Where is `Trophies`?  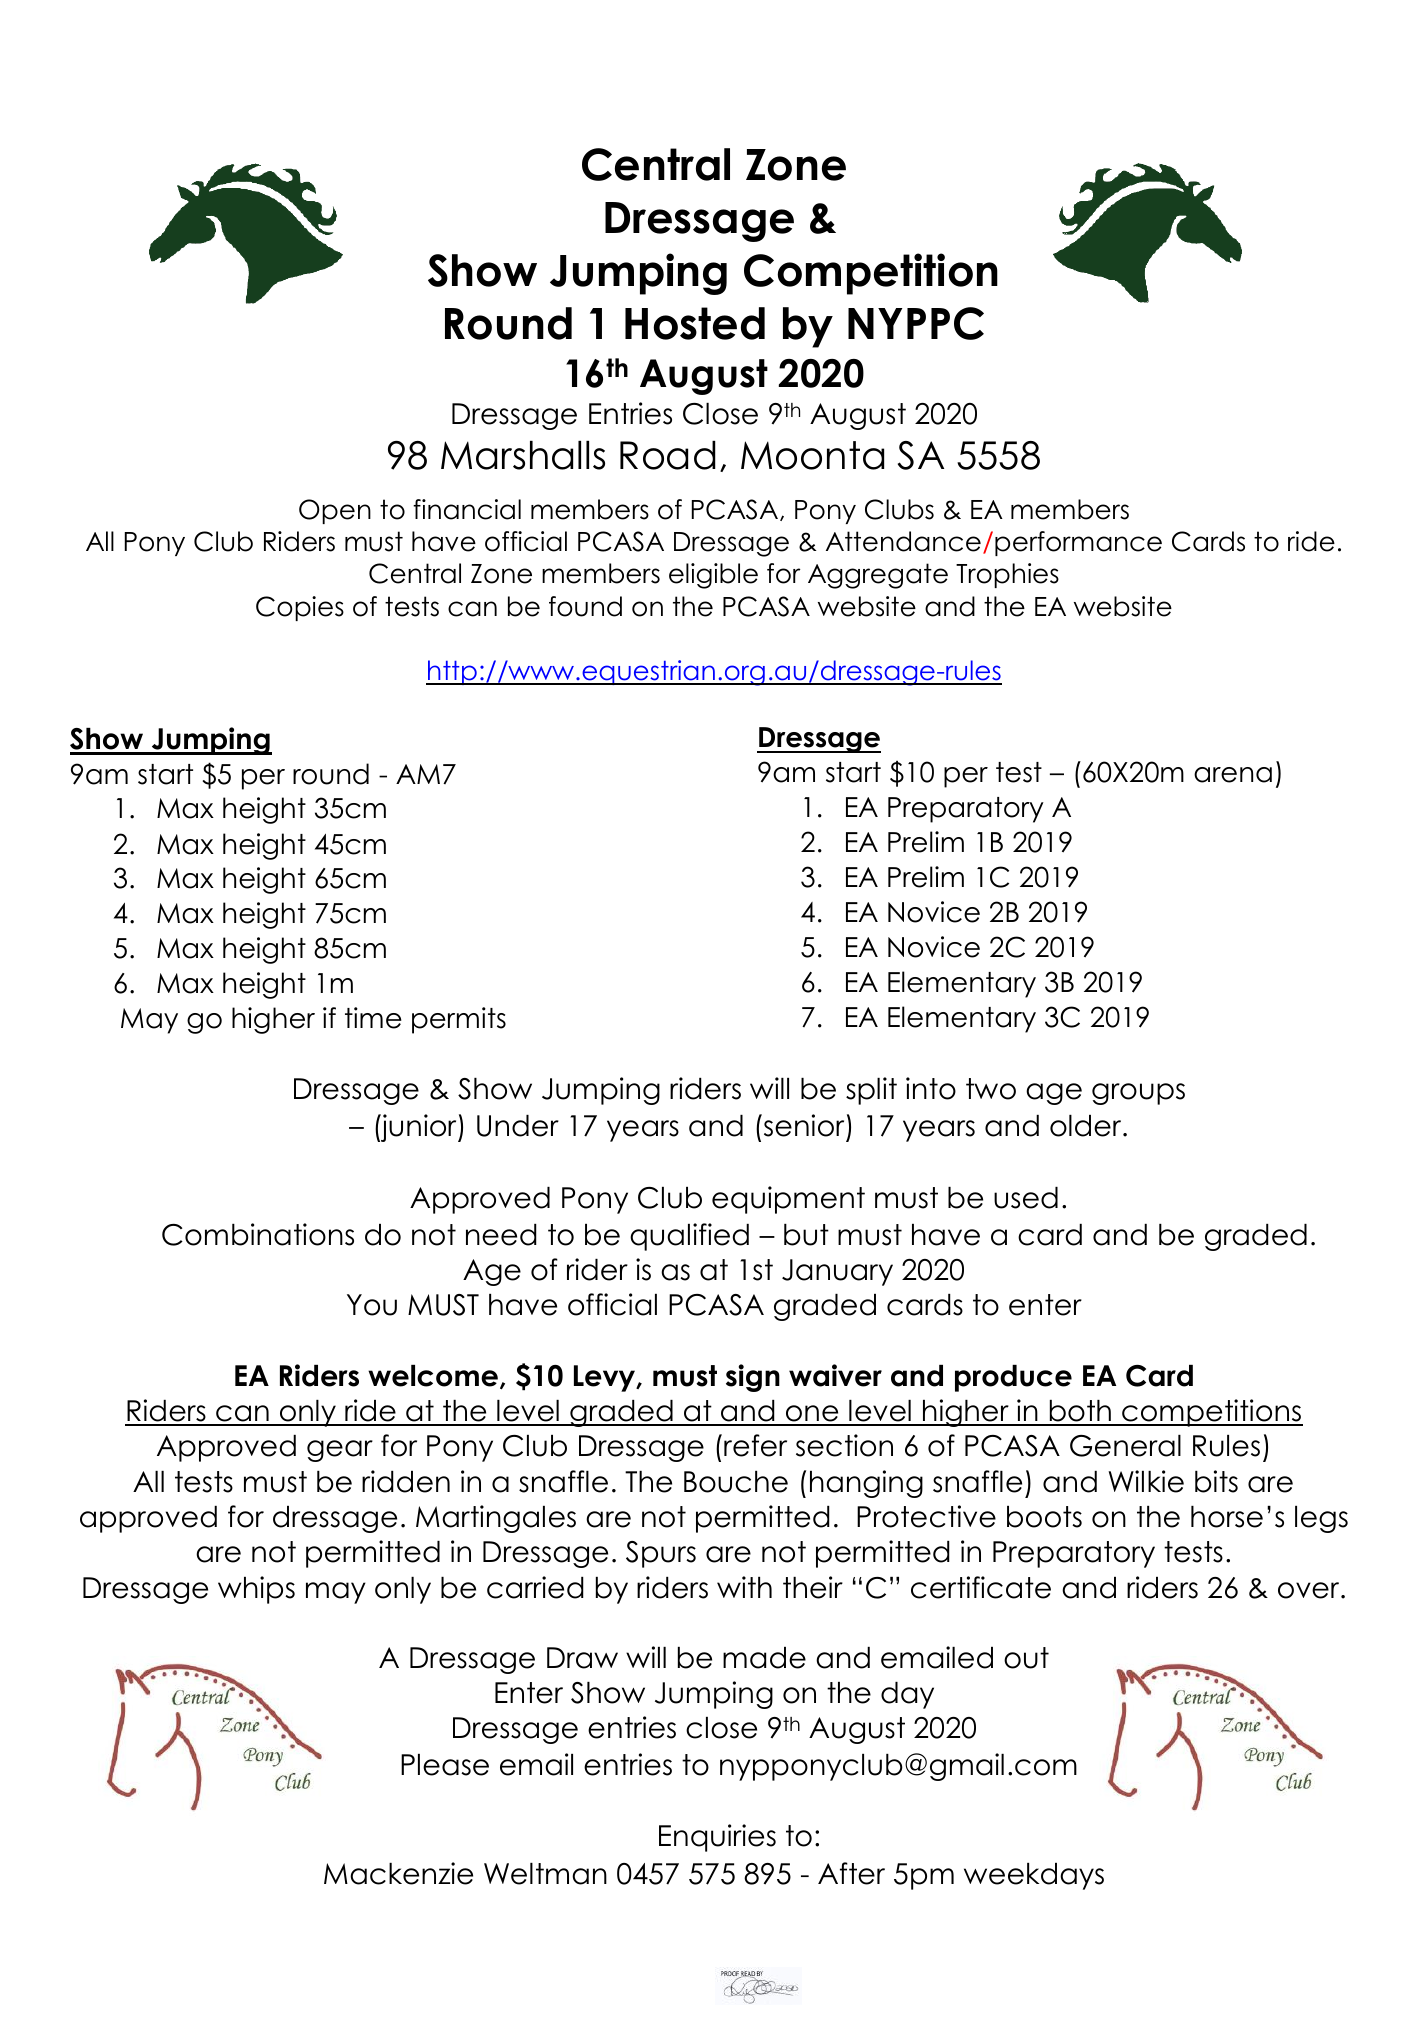 Trophies is located at coordinates (1007, 575).
